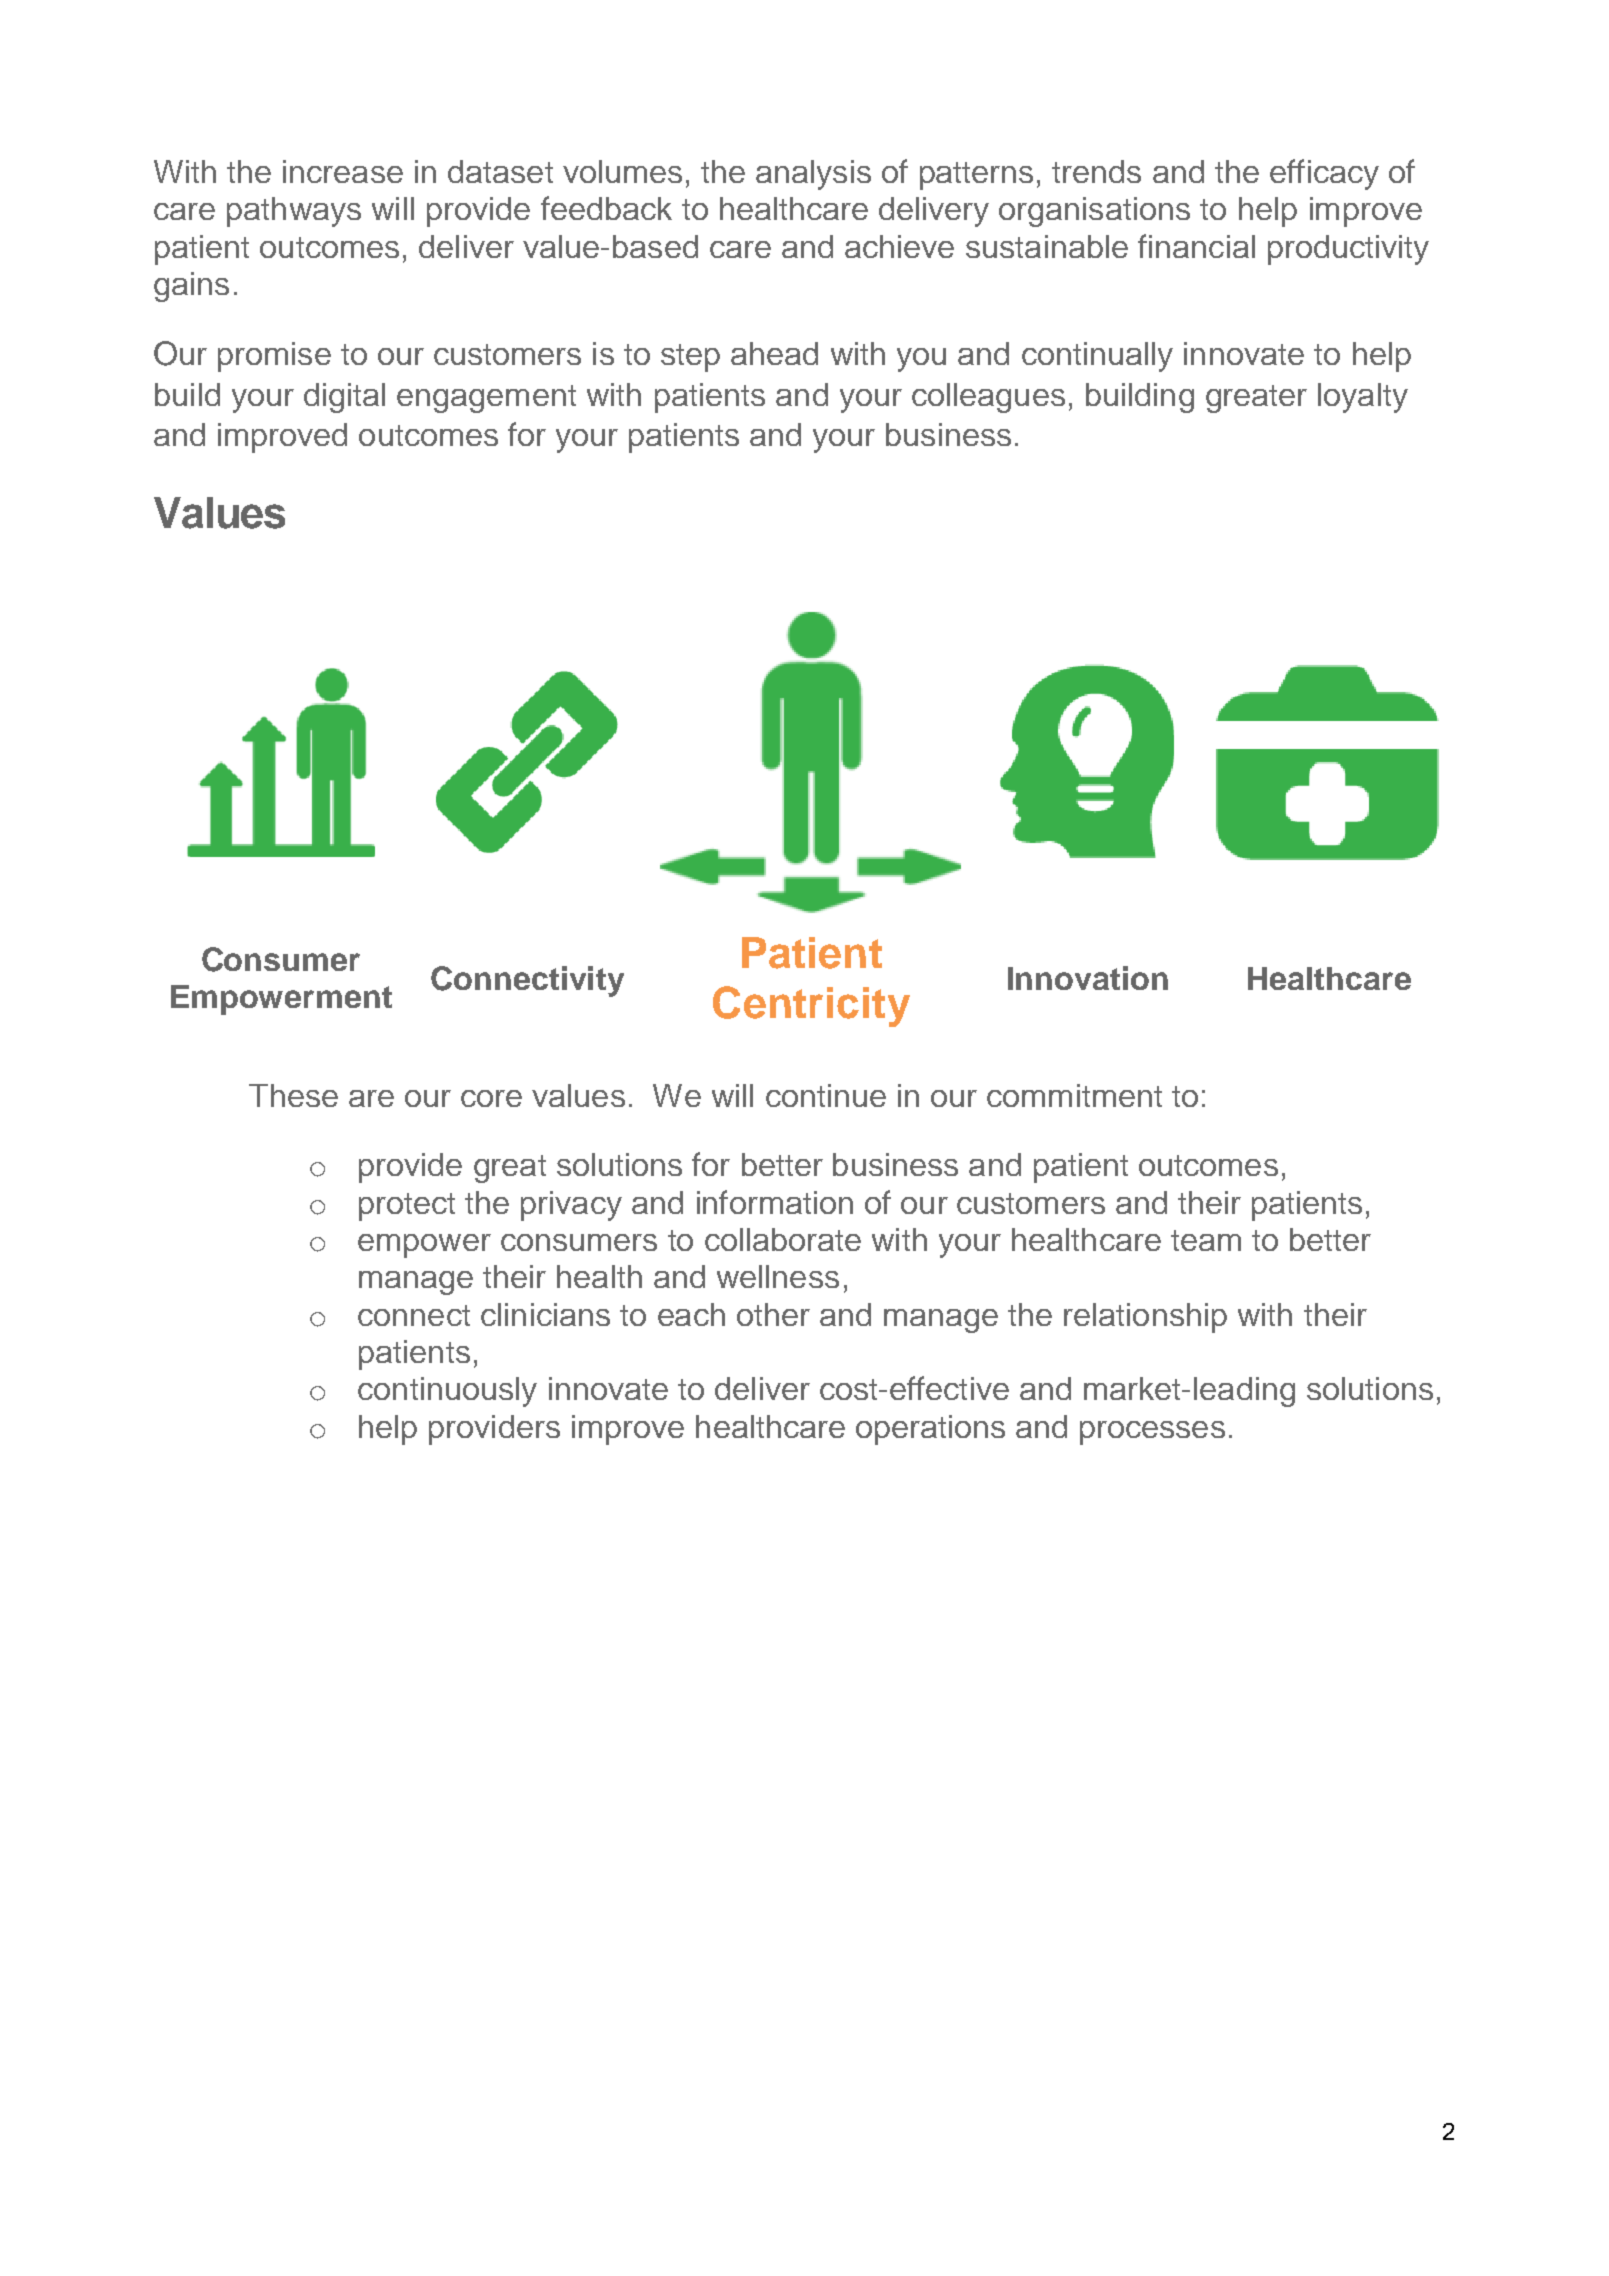 The image size is (1609, 2276). Describe the element at coordinates (293, 1095) in the document. I see `These` at that location.
